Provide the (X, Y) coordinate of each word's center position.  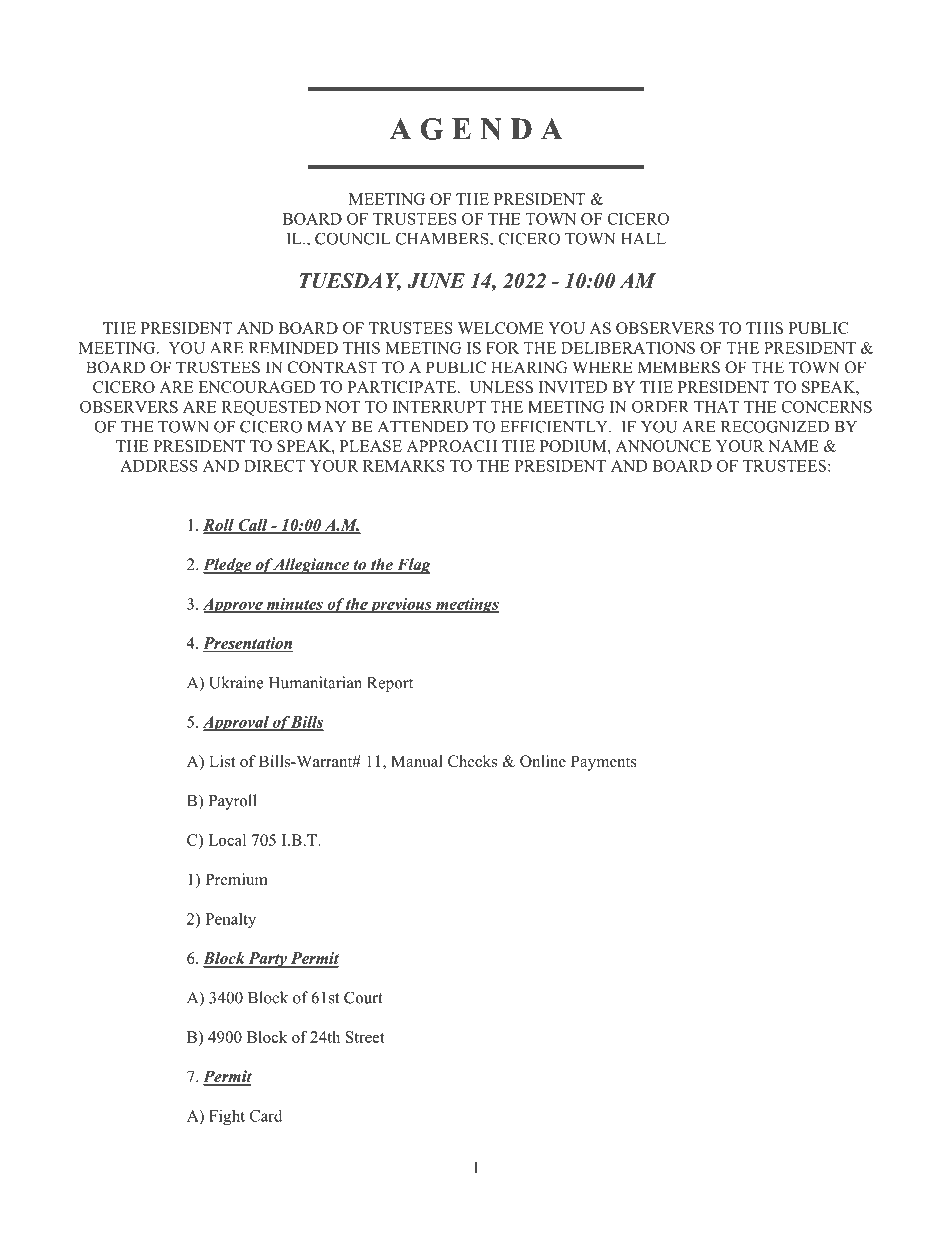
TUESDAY (350, 282)
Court (363, 997)
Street (365, 1037)
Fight (227, 1117)
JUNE (436, 281)
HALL (643, 238)
